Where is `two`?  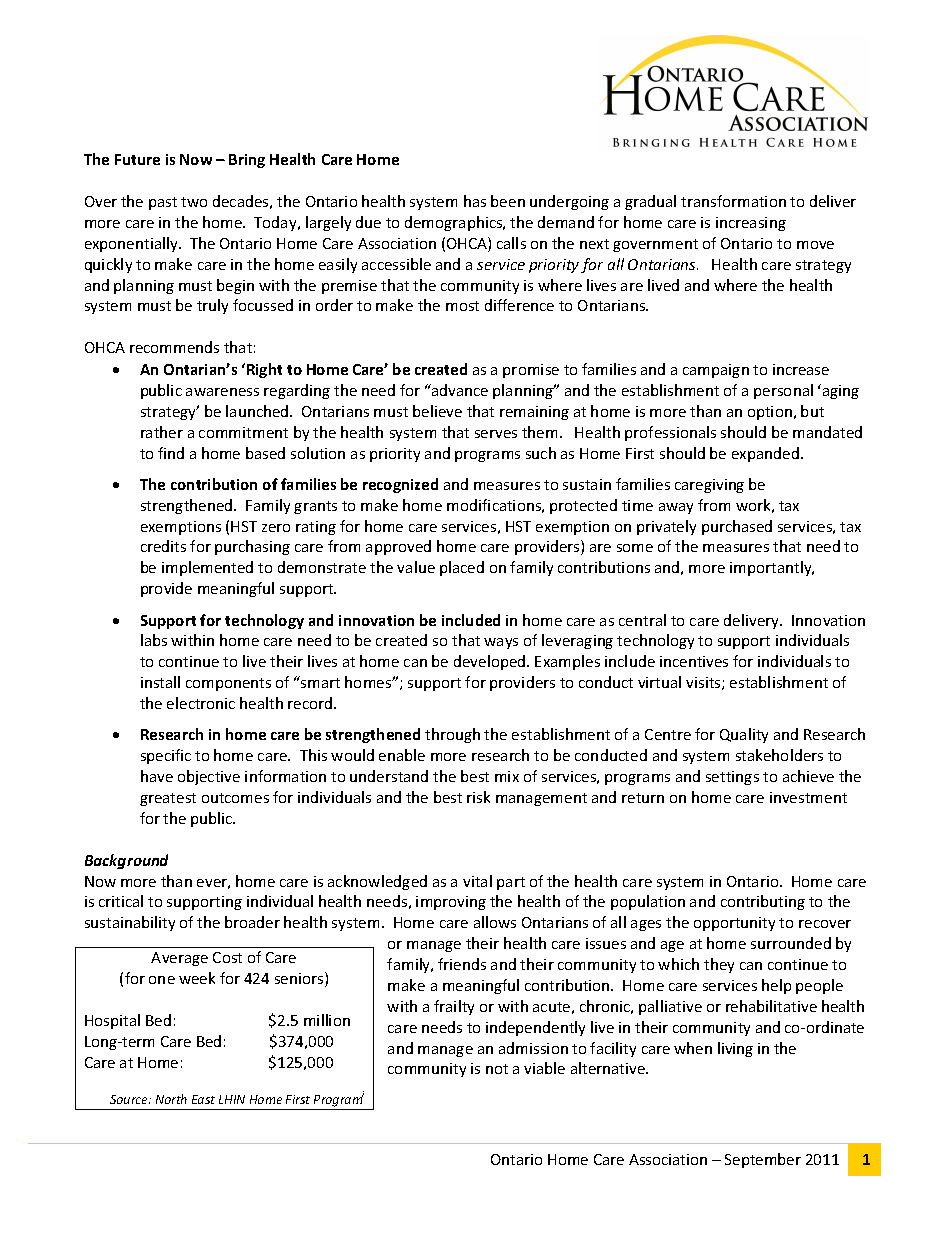 two is located at coordinates (194, 202).
